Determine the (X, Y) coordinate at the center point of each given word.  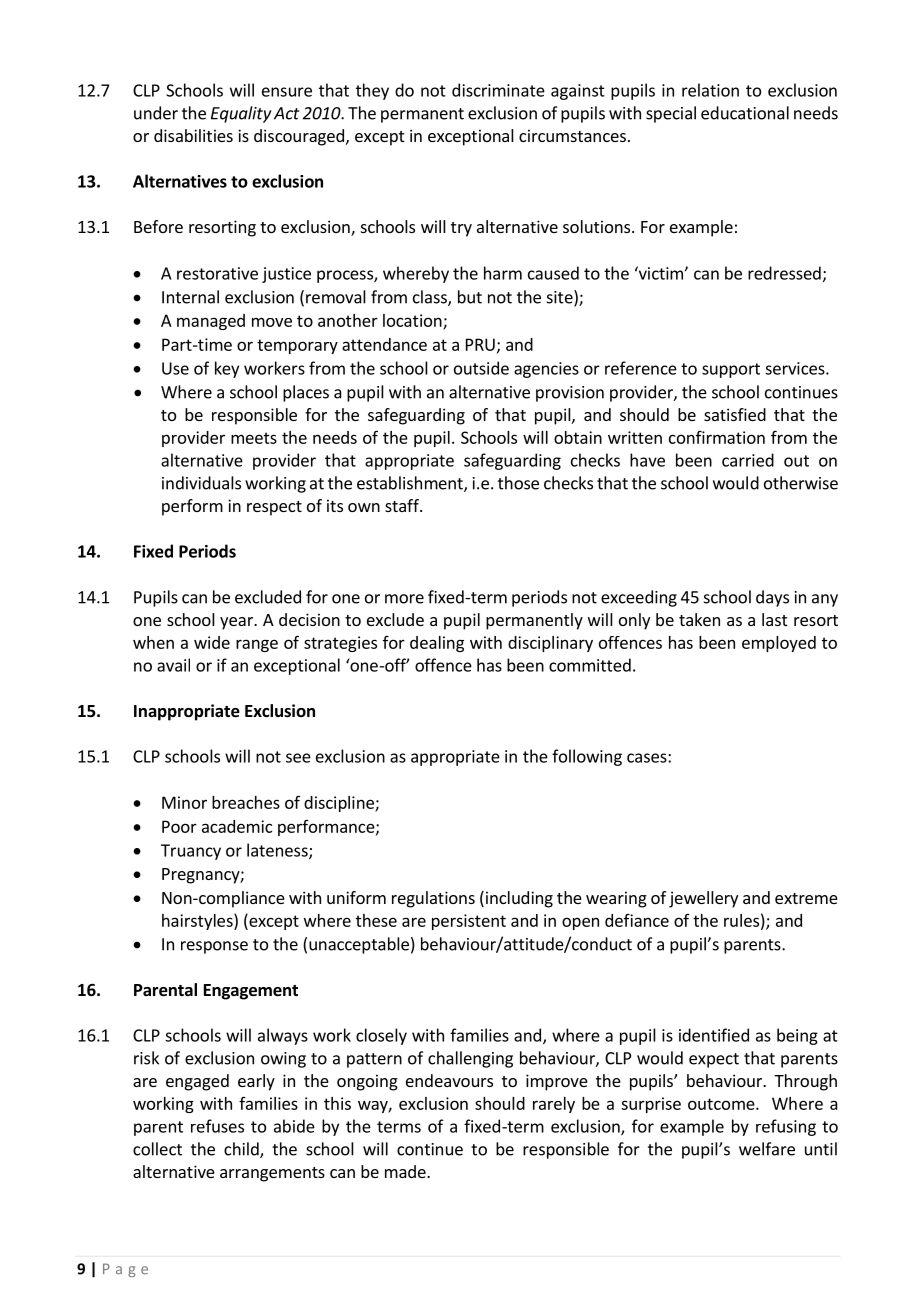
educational (745, 113)
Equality (241, 114)
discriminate (498, 90)
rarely (554, 1105)
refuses (217, 1126)
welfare (767, 1149)
